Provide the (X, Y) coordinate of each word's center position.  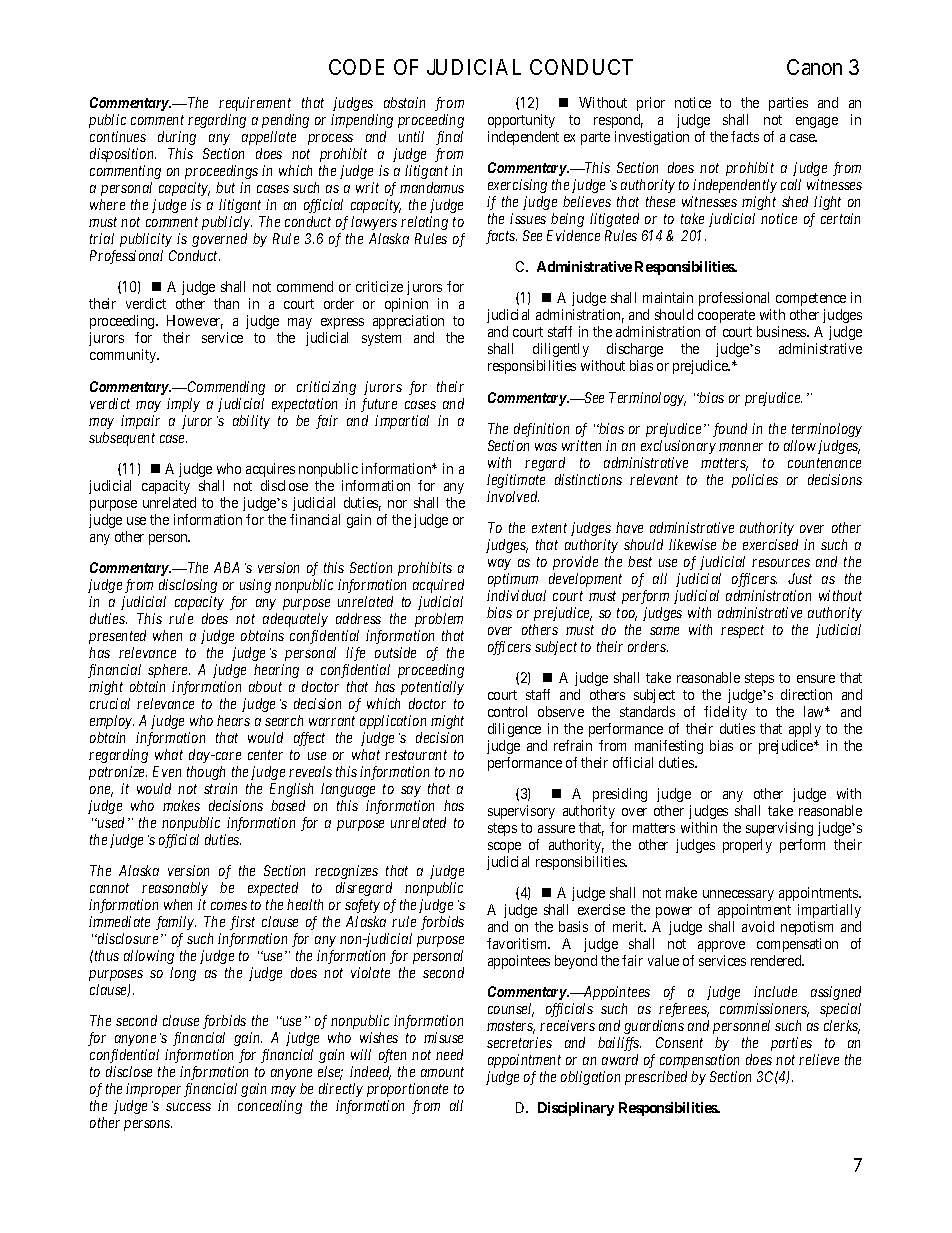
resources (781, 563)
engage (817, 122)
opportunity (521, 123)
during (177, 138)
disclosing (188, 586)
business (782, 331)
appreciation (408, 324)
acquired (438, 586)
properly (747, 846)
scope (504, 847)
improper (153, 1090)
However (195, 322)
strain (220, 788)
